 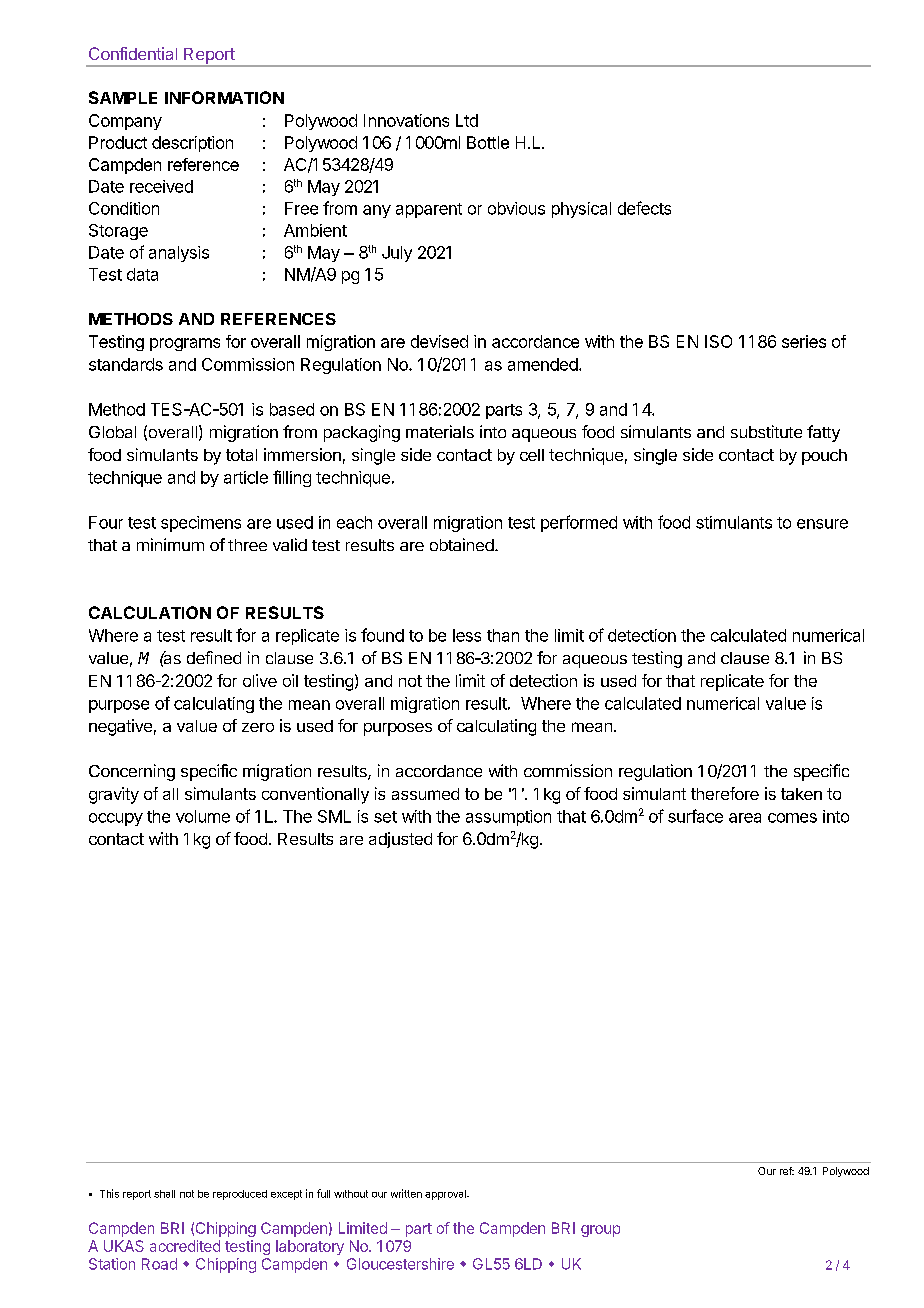 What do you see at coordinates (718, 341) in the document?
I see `ISO` at bounding box center [718, 341].
